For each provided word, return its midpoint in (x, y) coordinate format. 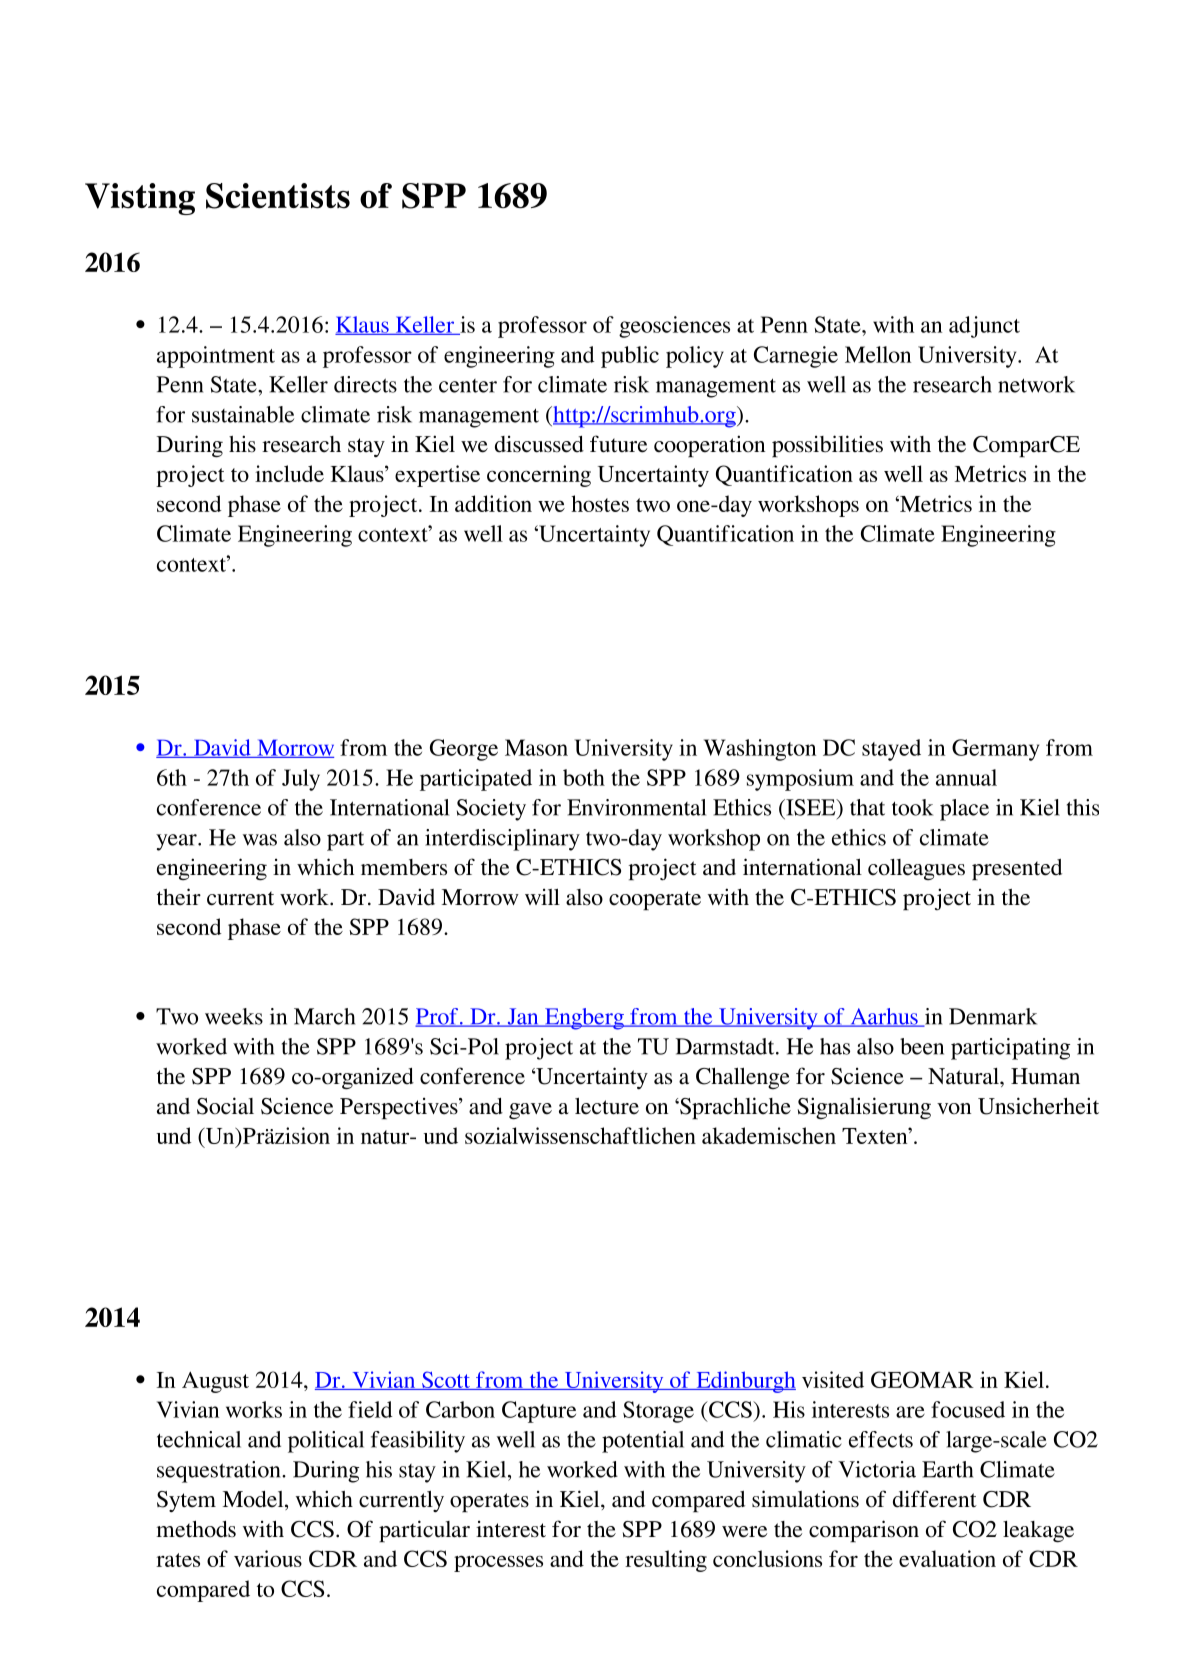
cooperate (655, 900)
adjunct (984, 327)
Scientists (278, 196)
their (179, 897)
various (268, 1558)
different (935, 1499)
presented (1017, 869)
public (630, 357)
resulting (666, 1561)
